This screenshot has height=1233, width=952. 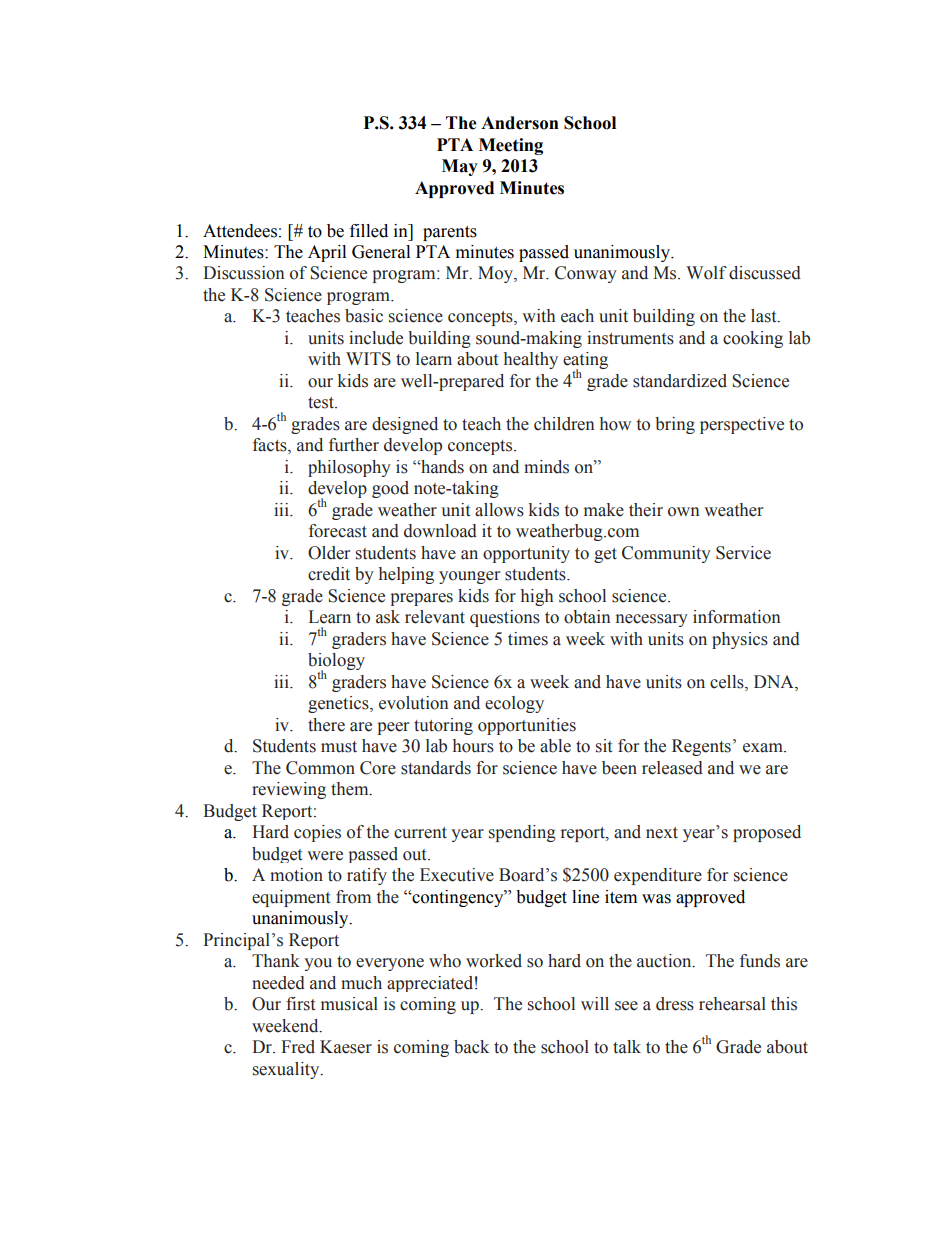 What do you see at coordinates (511, 146) in the screenshot?
I see `Meeting` at bounding box center [511, 146].
